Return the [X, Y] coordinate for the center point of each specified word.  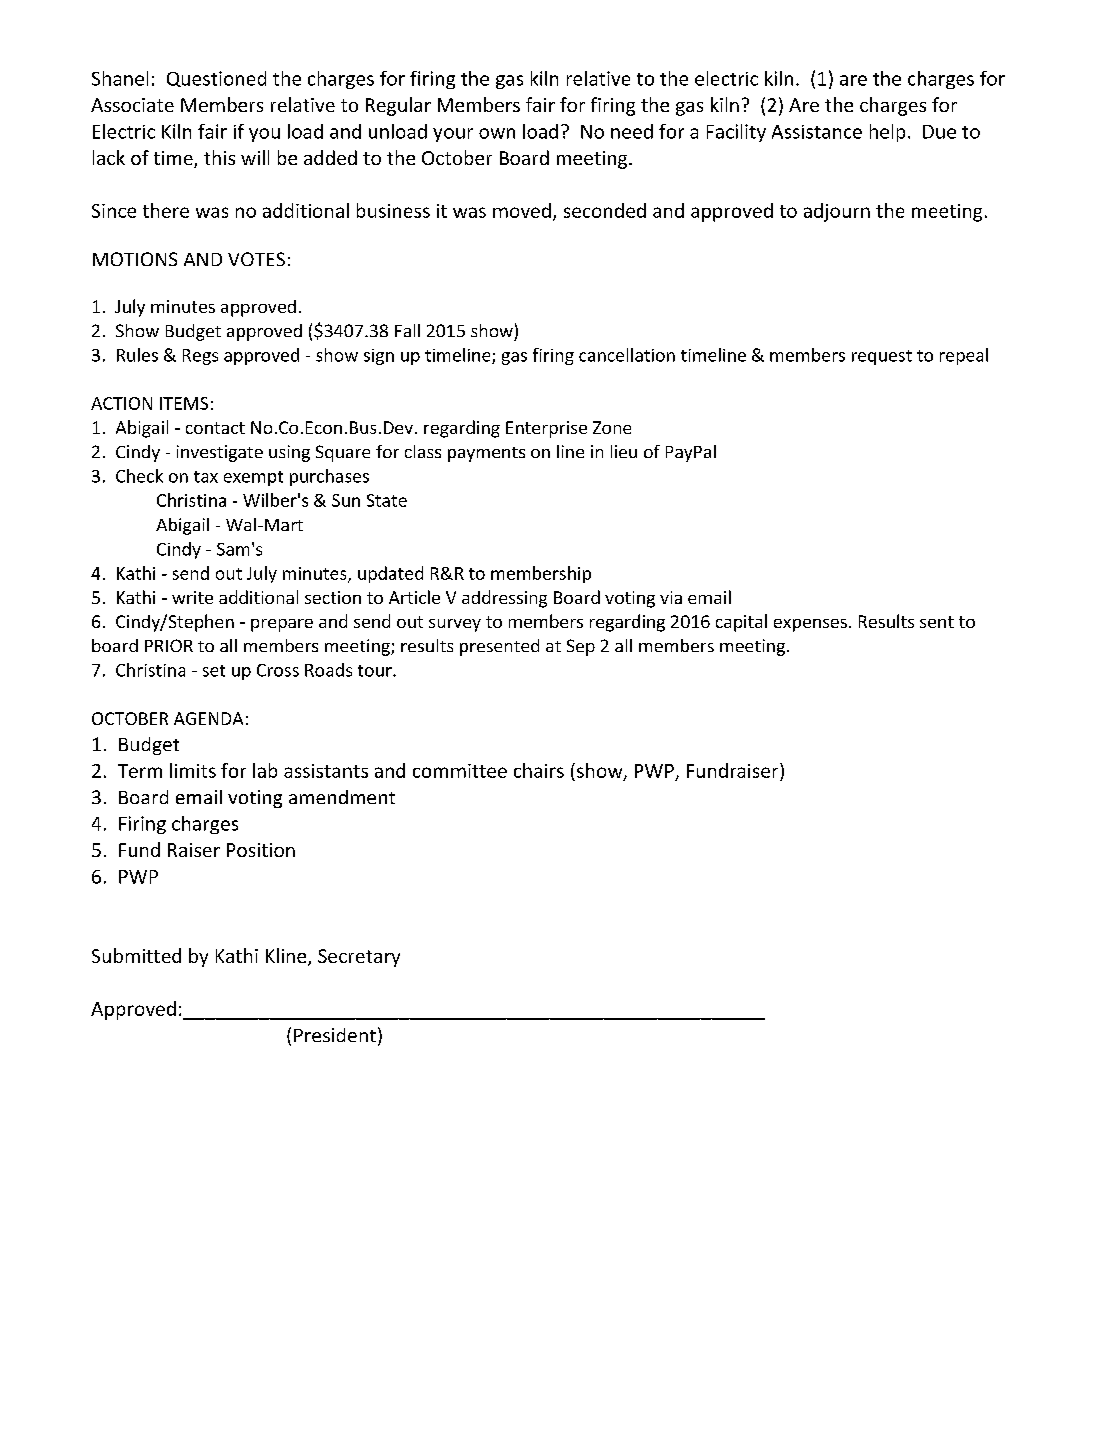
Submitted [136, 955]
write [192, 597]
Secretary [359, 958]
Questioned [216, 79]
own [497, 133]
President [335, 1035]
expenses [810, 625]
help [887, 133]
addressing [504, 599]
